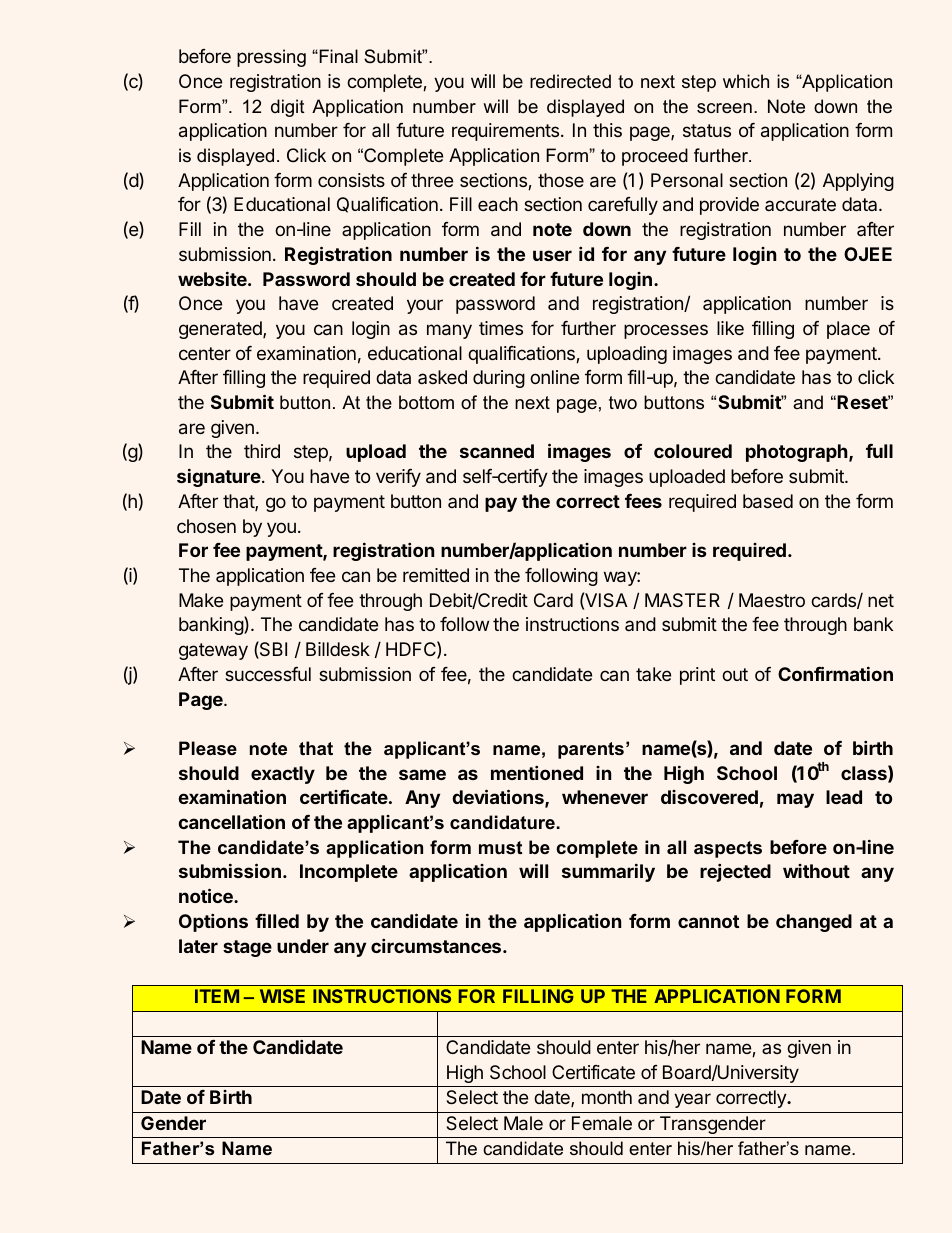  What do you see at coordinates (570, 81) in the screenshot?
I see `redirected` at bounding box center [570, 81].
